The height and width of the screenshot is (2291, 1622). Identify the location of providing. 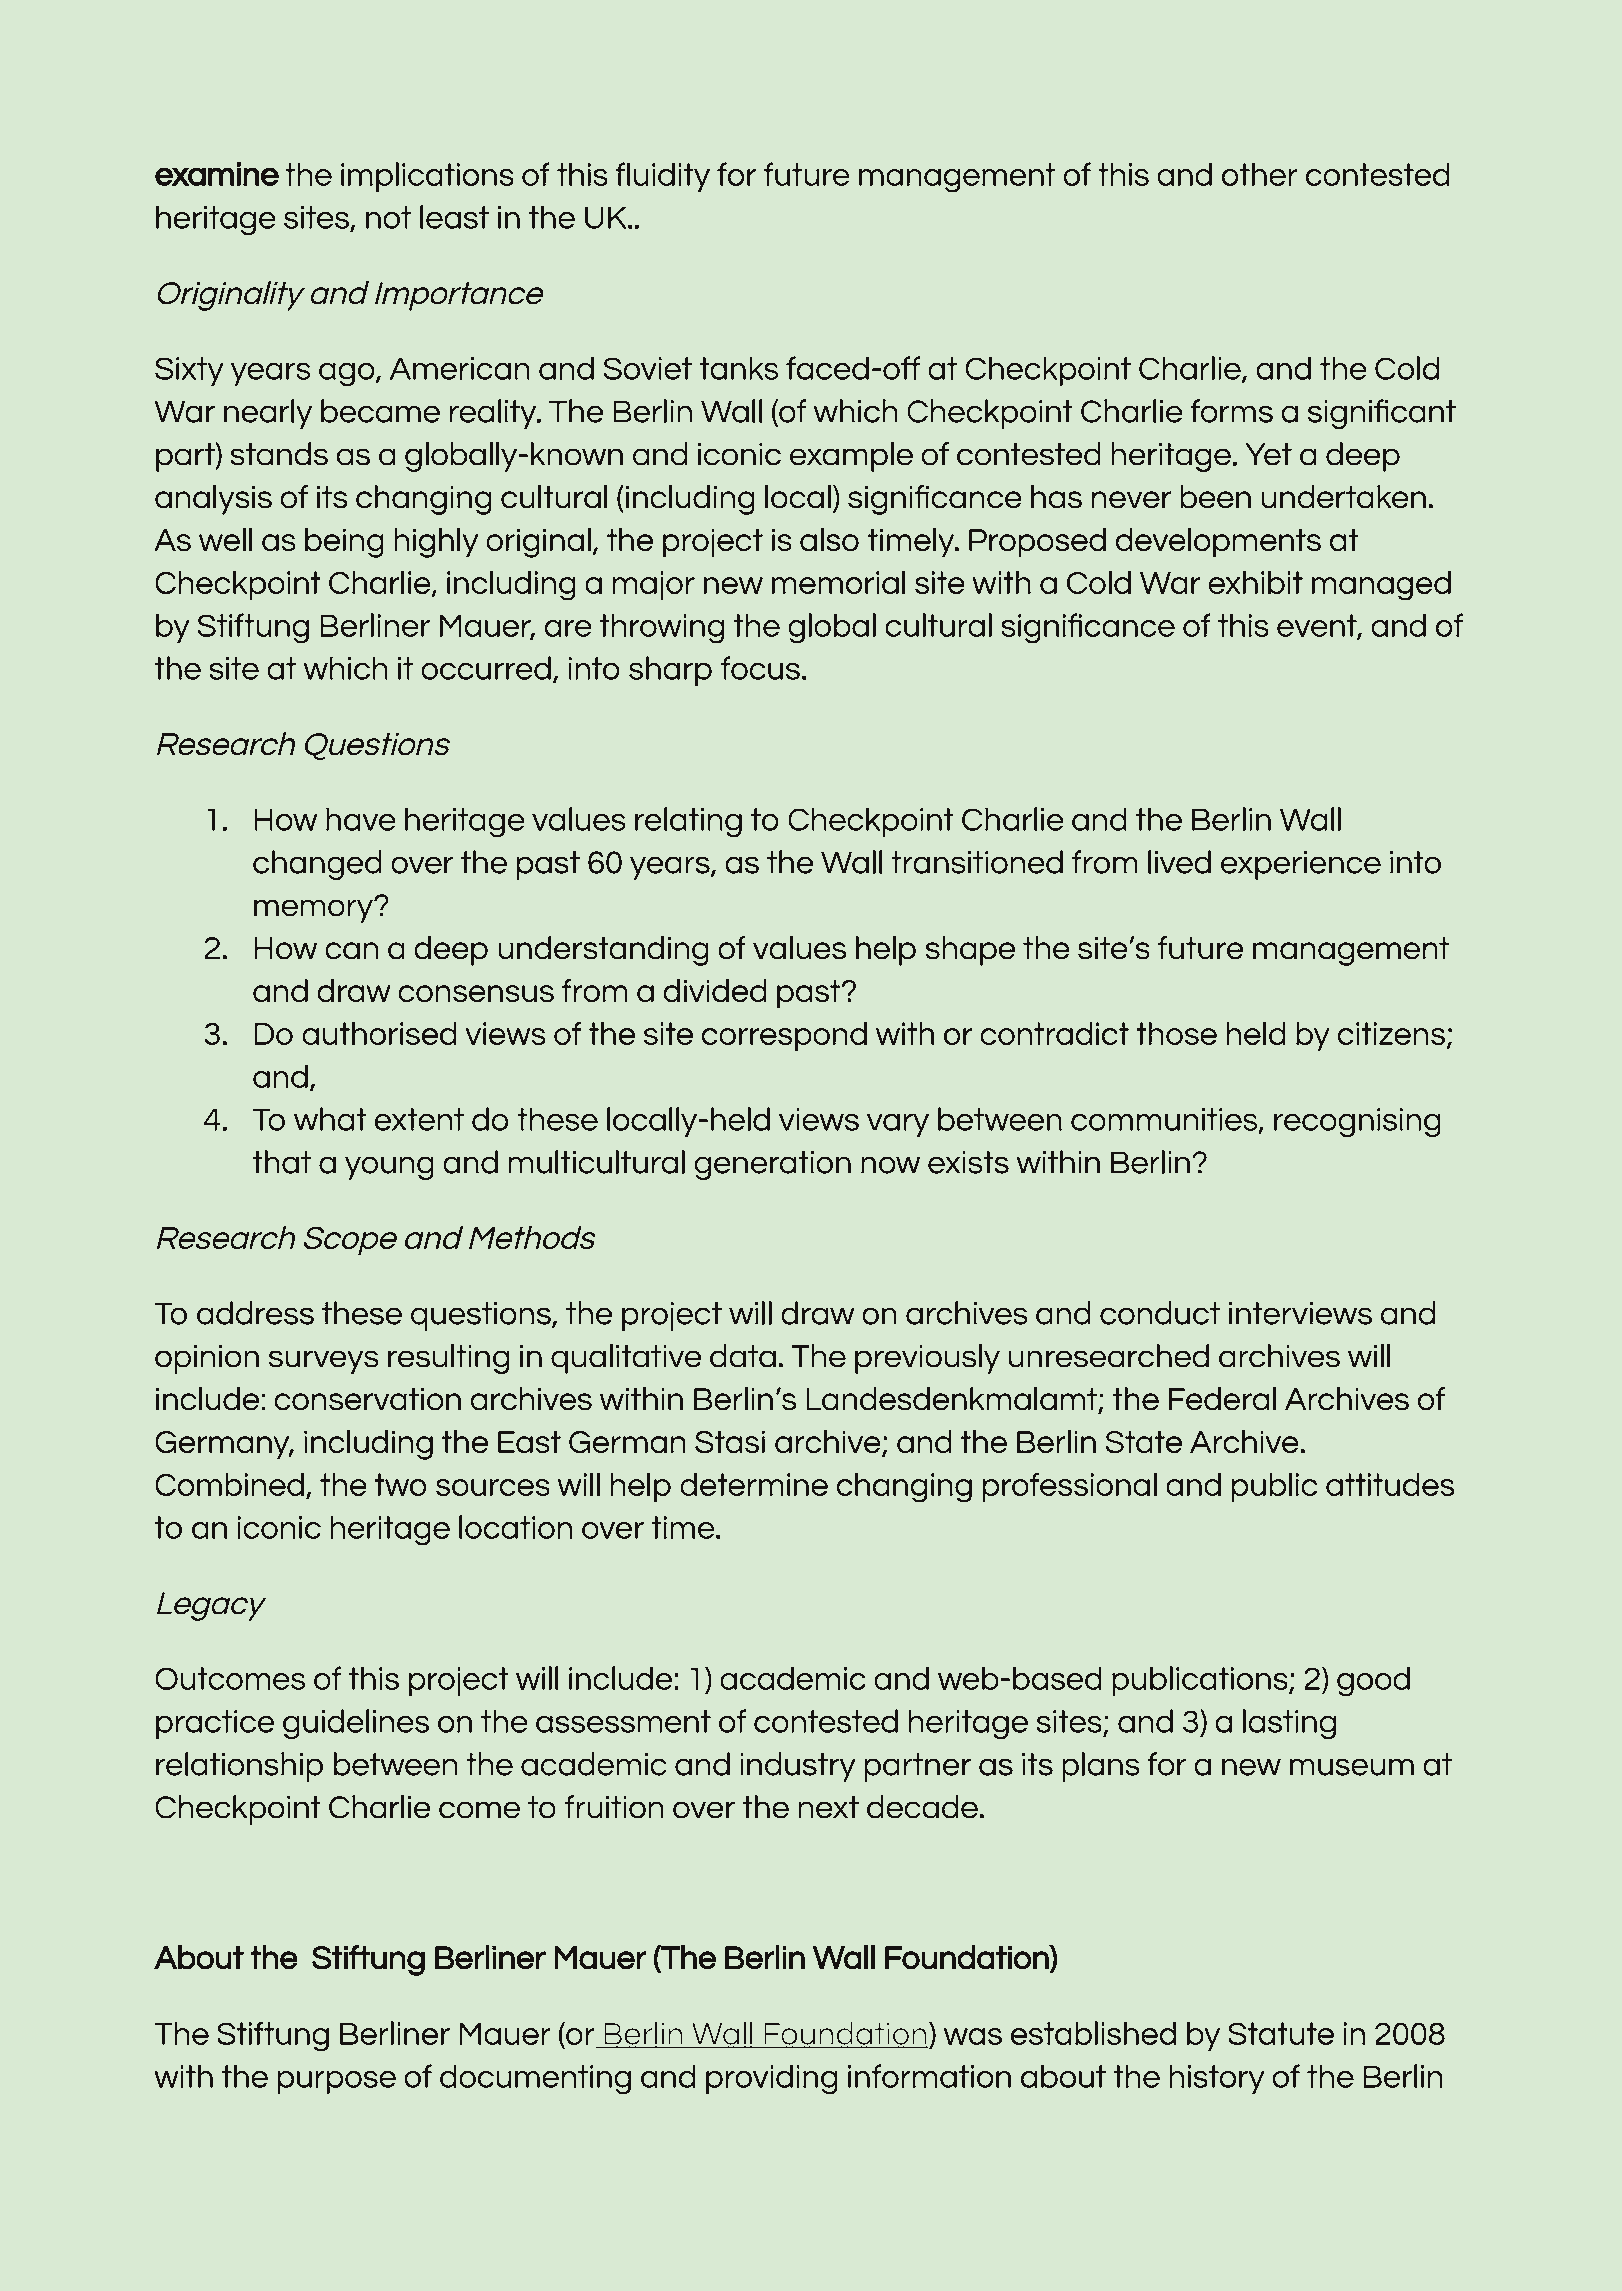
(772, 2079).
